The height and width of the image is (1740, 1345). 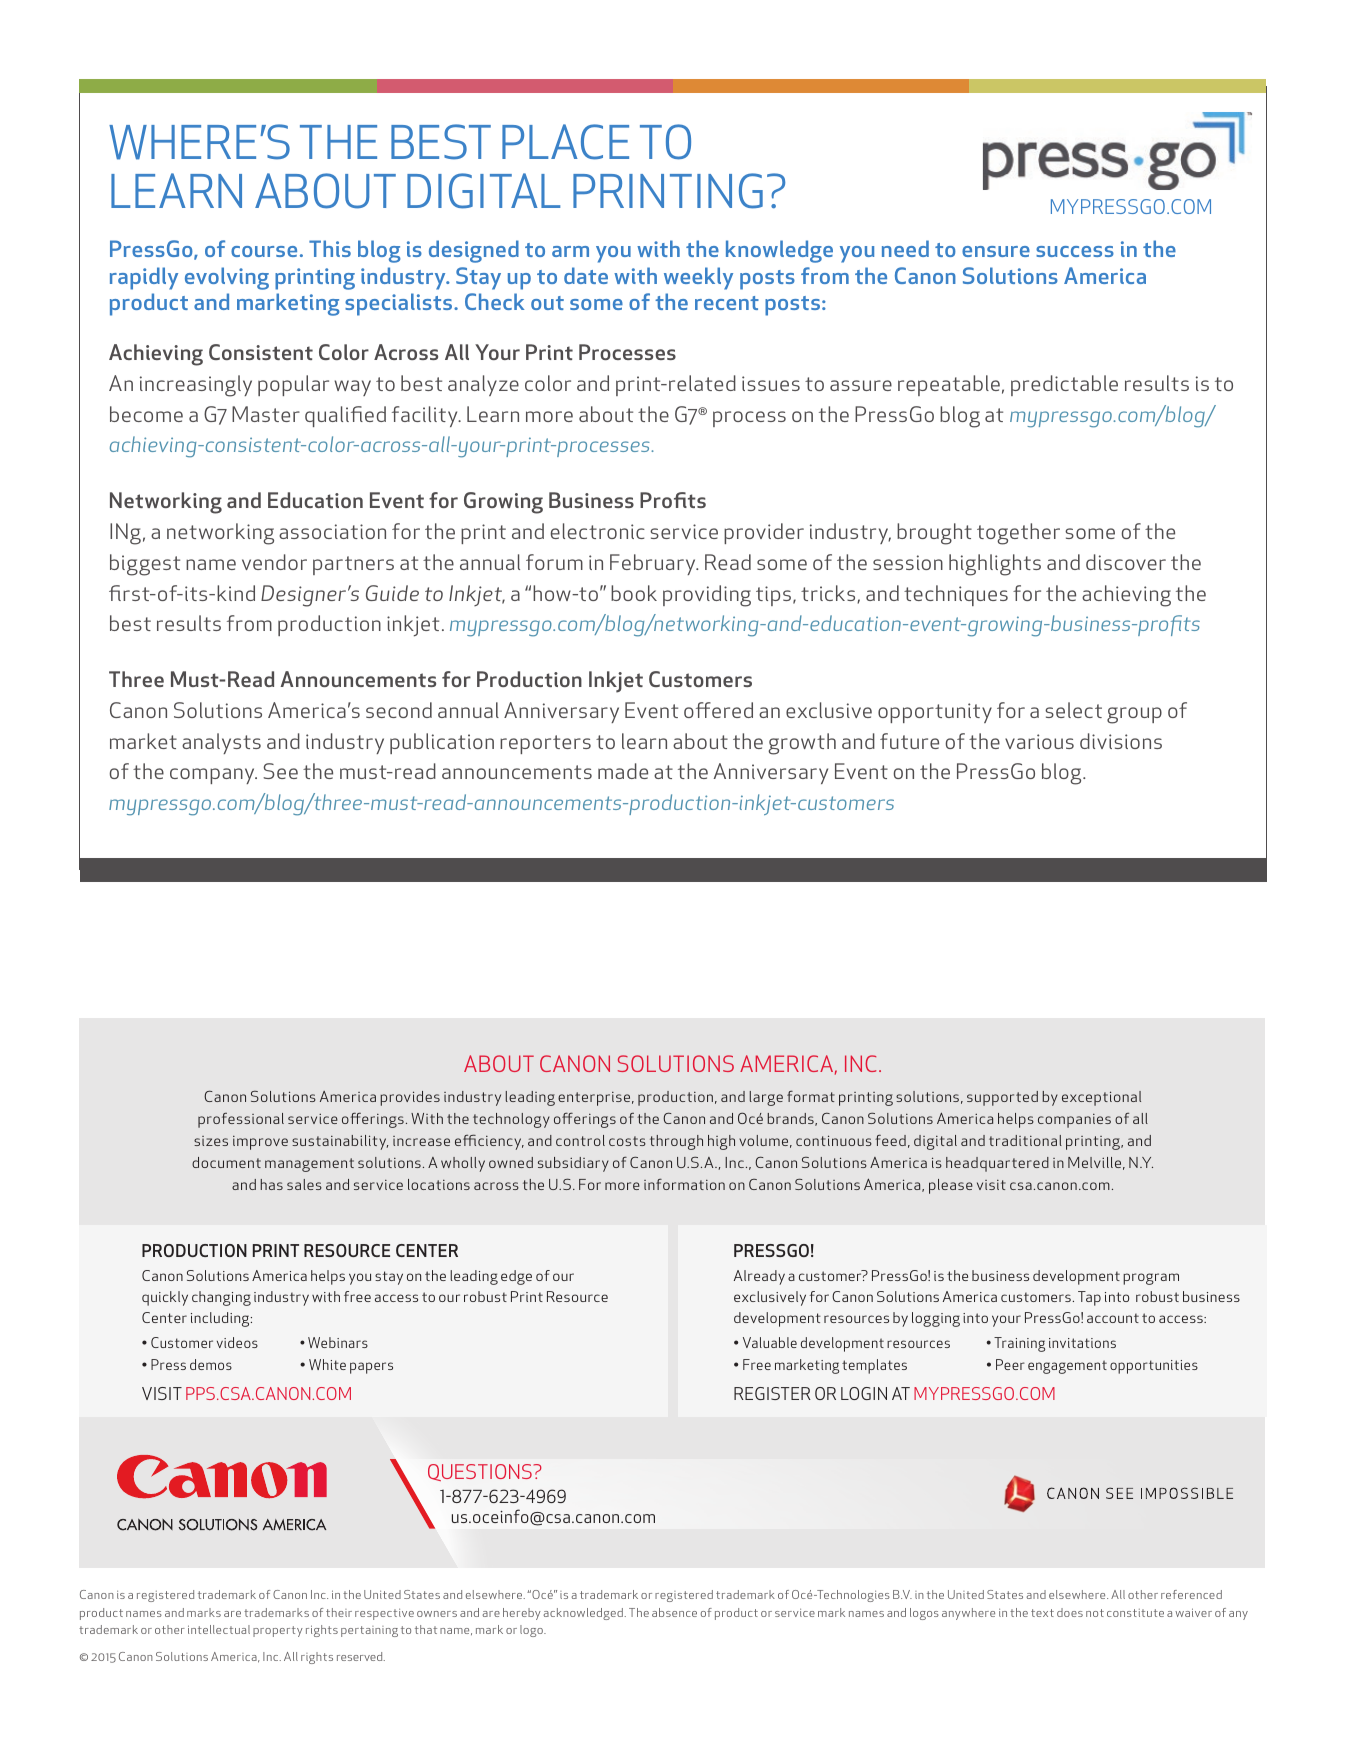 I want to click on does, so click(x=1070, y=1612).
